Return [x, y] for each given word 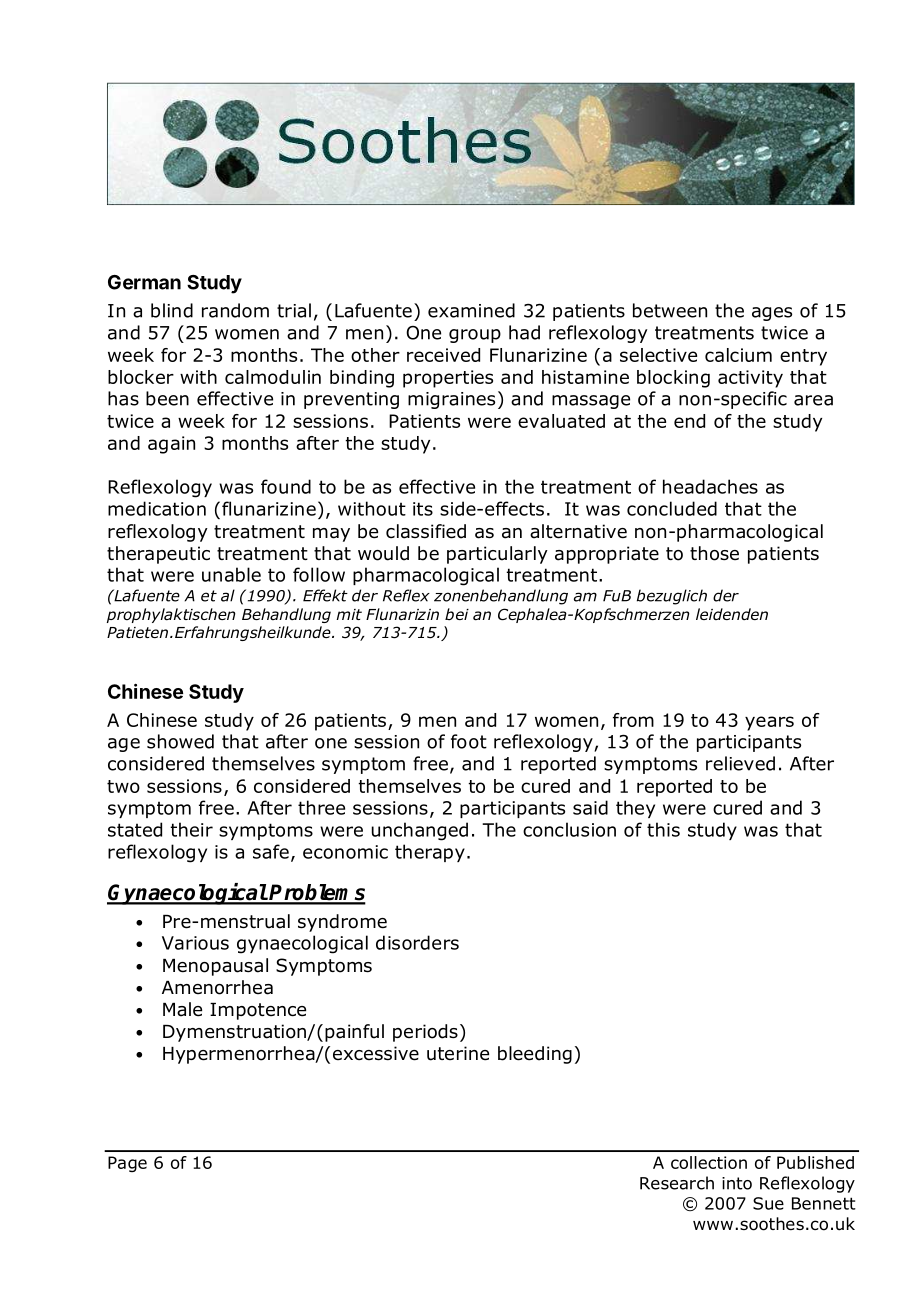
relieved [740, 763]
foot [469, 741]
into [737, 1183]
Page [127, 1164]
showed [180, 741]
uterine [458, 1053]
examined [471, 310]
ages [772, 314]
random [235, 310]
